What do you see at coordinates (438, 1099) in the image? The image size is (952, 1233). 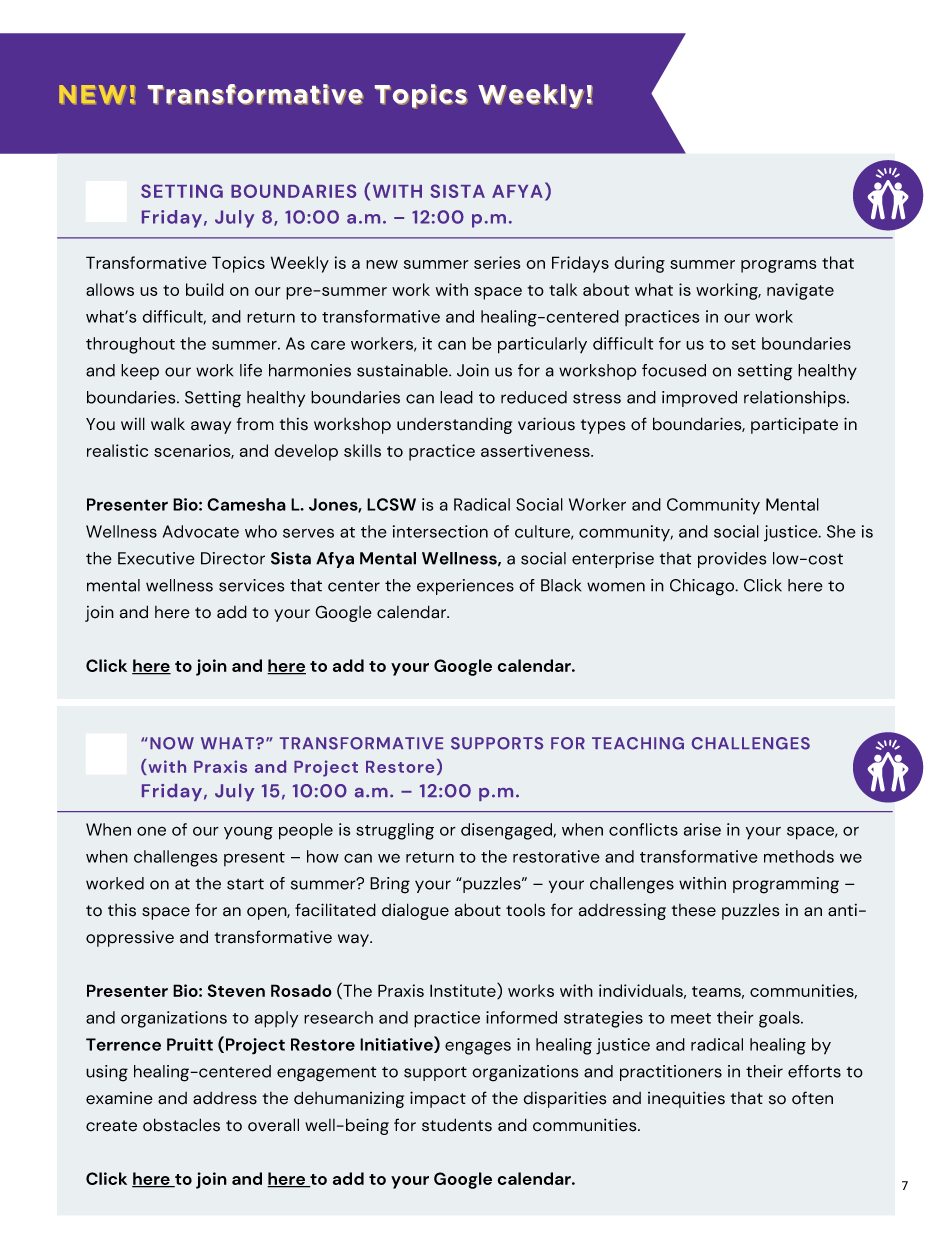 I see `impact` at bounding box center [438, 1099].
